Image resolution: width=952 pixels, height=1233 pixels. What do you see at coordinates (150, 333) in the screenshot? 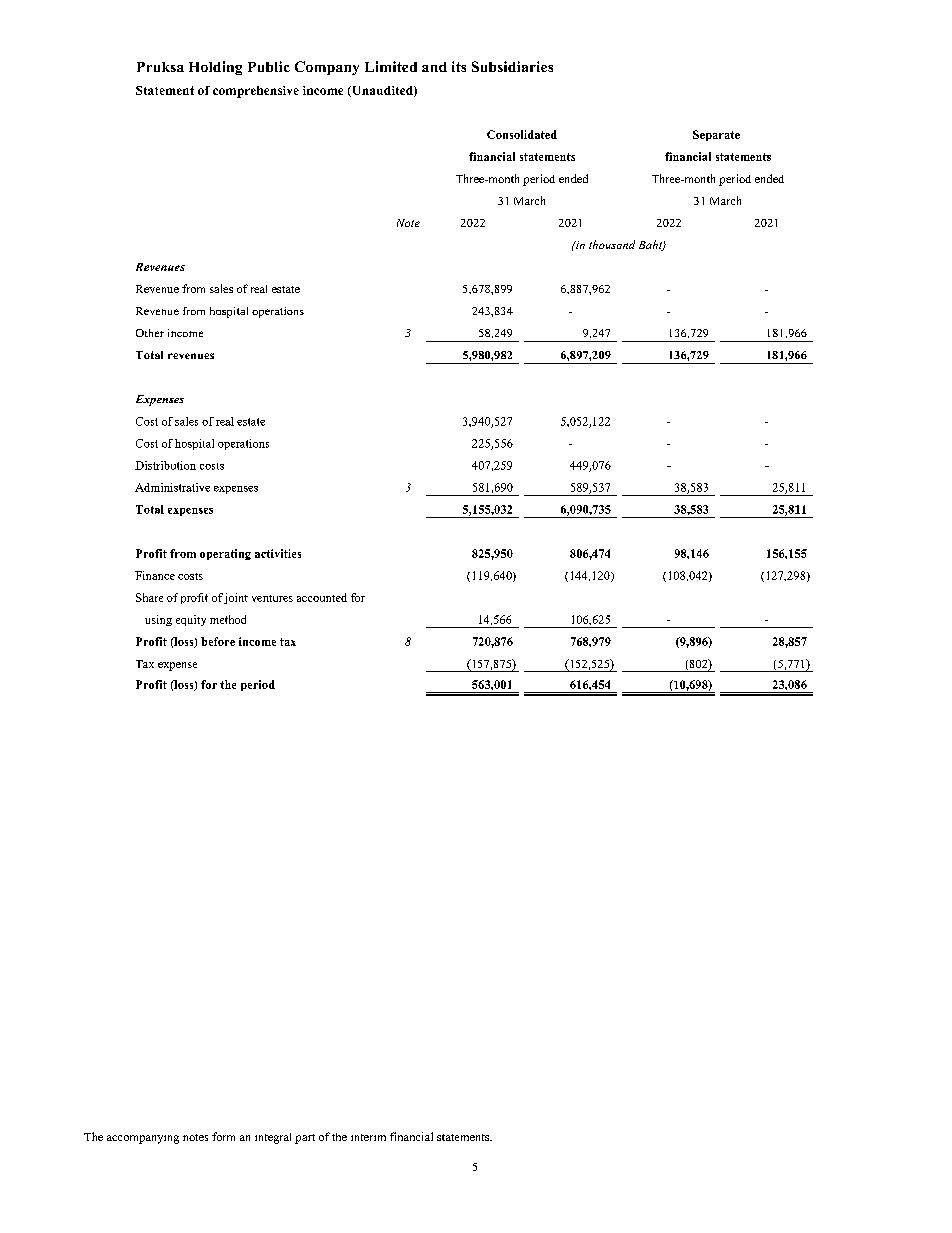
I see `Other` at bounding box center [150, 333].
